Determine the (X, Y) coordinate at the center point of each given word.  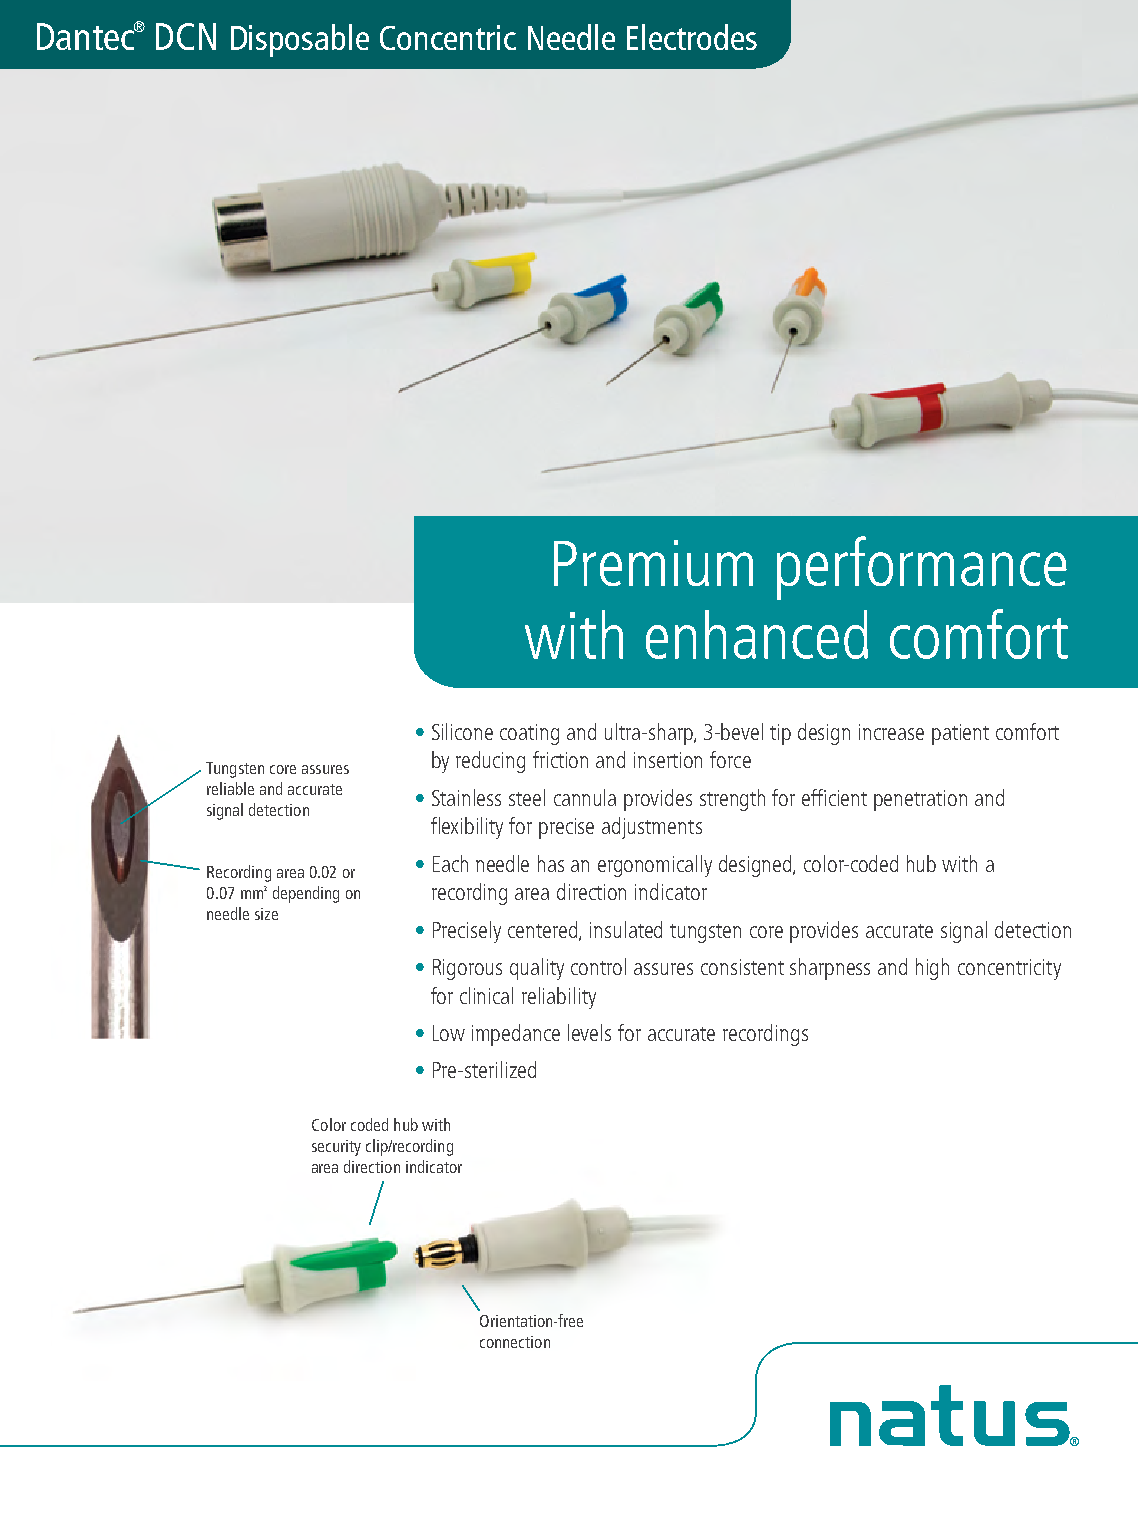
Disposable (300, 40)
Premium (653, 563)
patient (960, 734)
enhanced (757, 634)
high (932, 969)
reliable (230, 788)
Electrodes (692, 37)
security (336, 1148)
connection (515, 1342)
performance (922, 568)
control (598, 966)
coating (529, 734)
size (266, 914)
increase (891, 732)
